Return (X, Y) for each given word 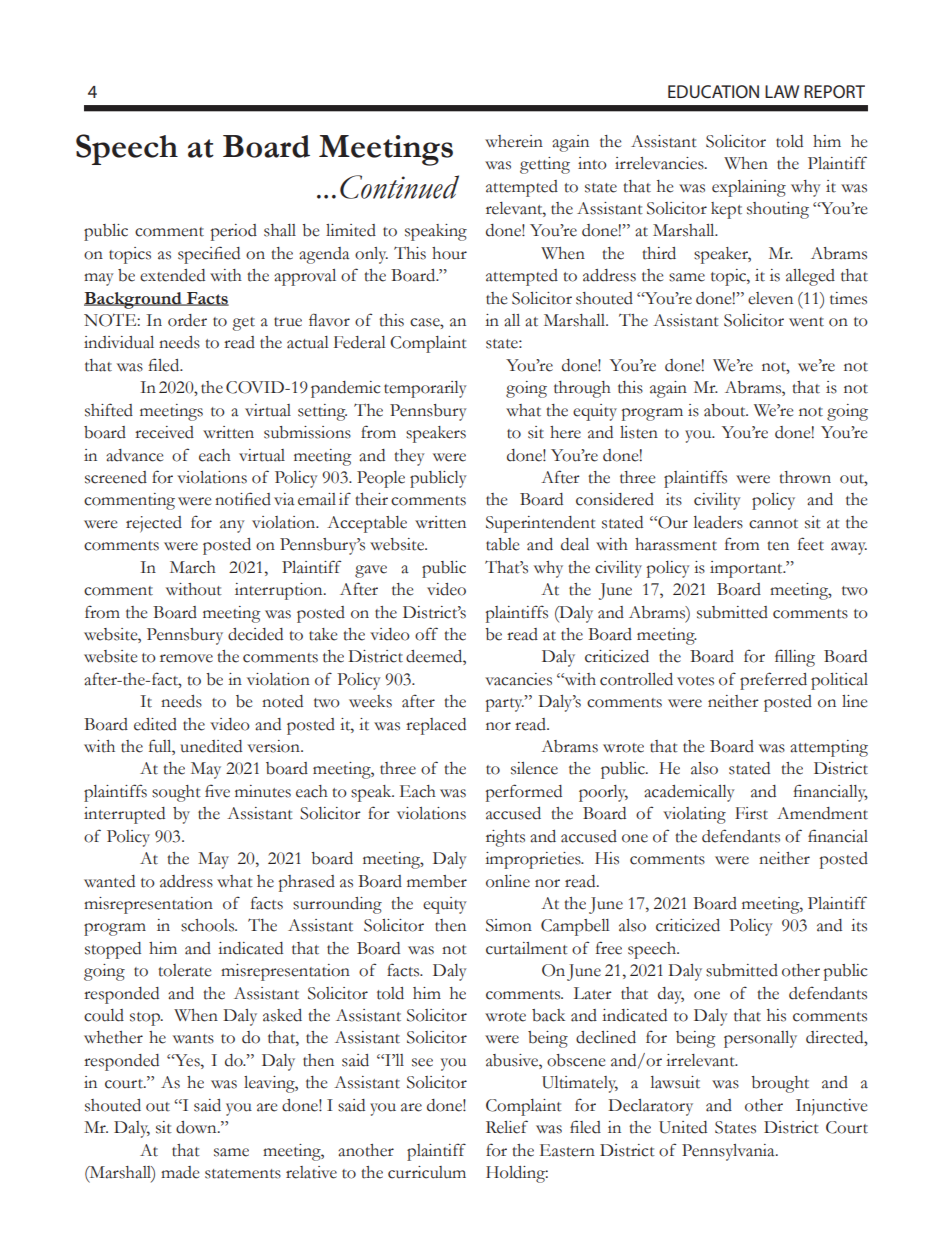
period (234, 232)
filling (795, 658)
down (197, 1127)
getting (545, 165)
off (426, 634)
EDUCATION (713, 91)
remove (186, 658)
